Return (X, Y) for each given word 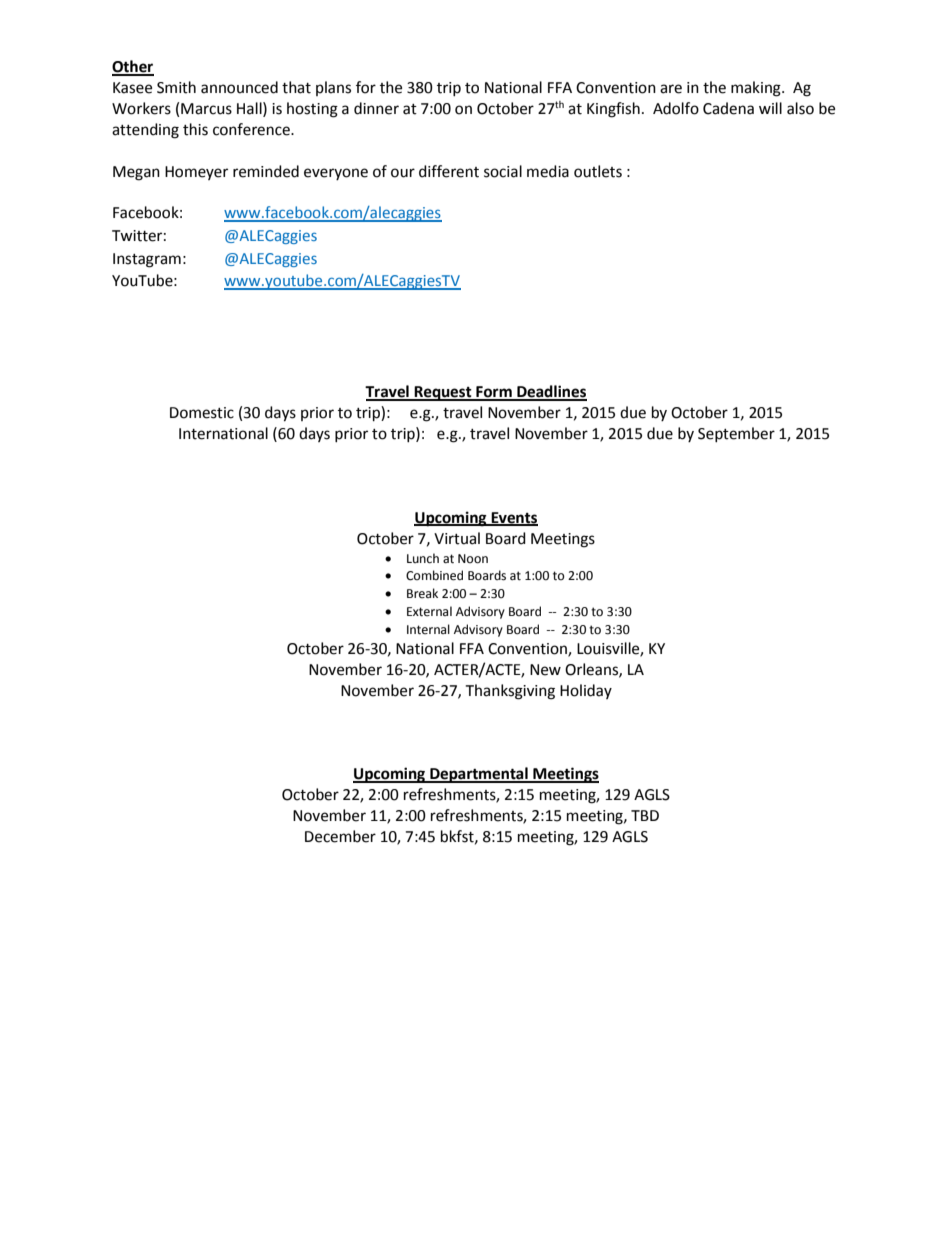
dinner (376, 108)
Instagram (147, 260)
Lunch (423, 558)
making (757, 89)
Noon (473, 559)
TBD (645, 815)
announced (239, 87)
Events (513, 518)
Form (494, 393)
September (736, 434)
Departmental (479, 775)
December (340, 836)
